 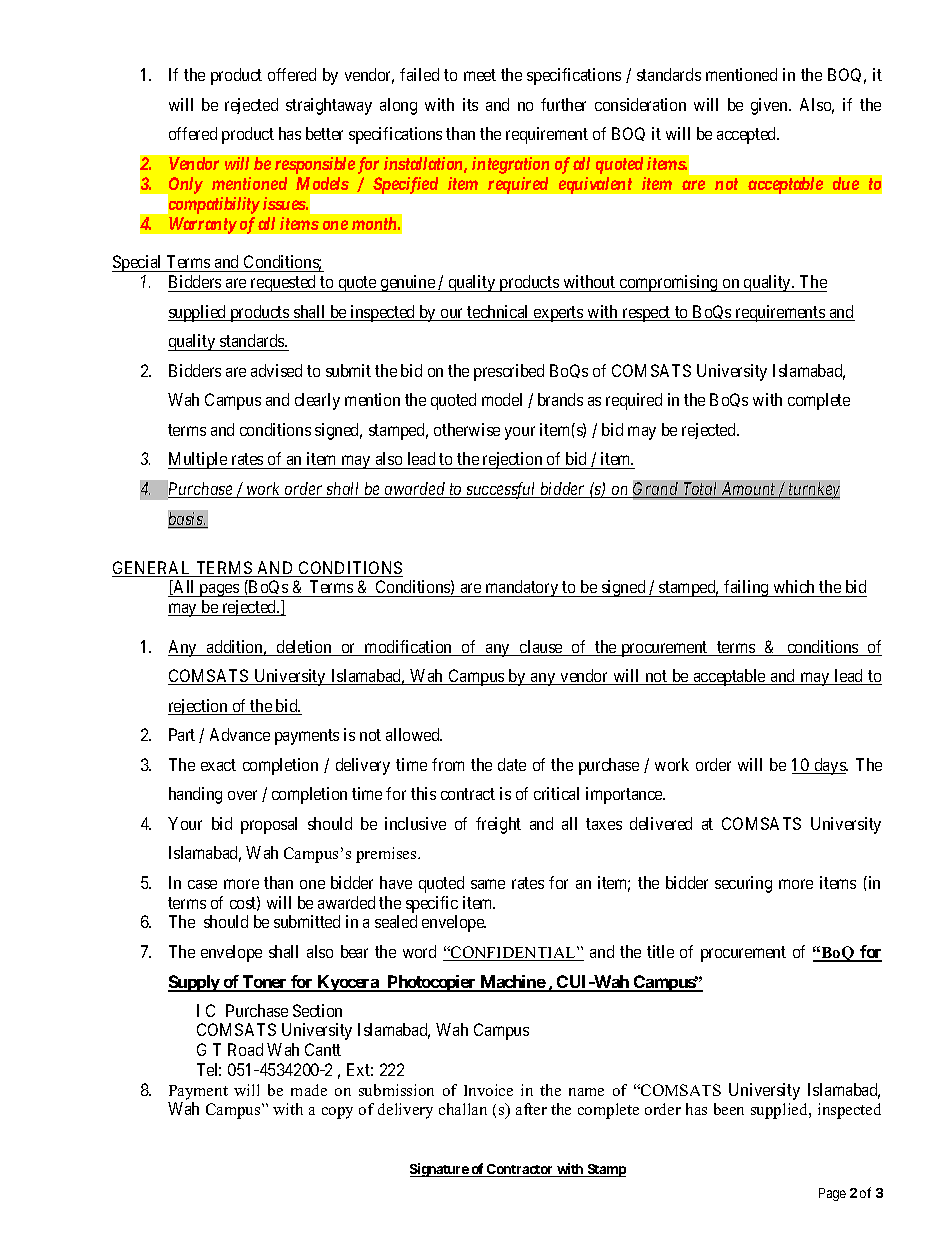 What do you see at coordinates (309, 1090) in the page?
I see `made` at bounding box center [309, 1090].
